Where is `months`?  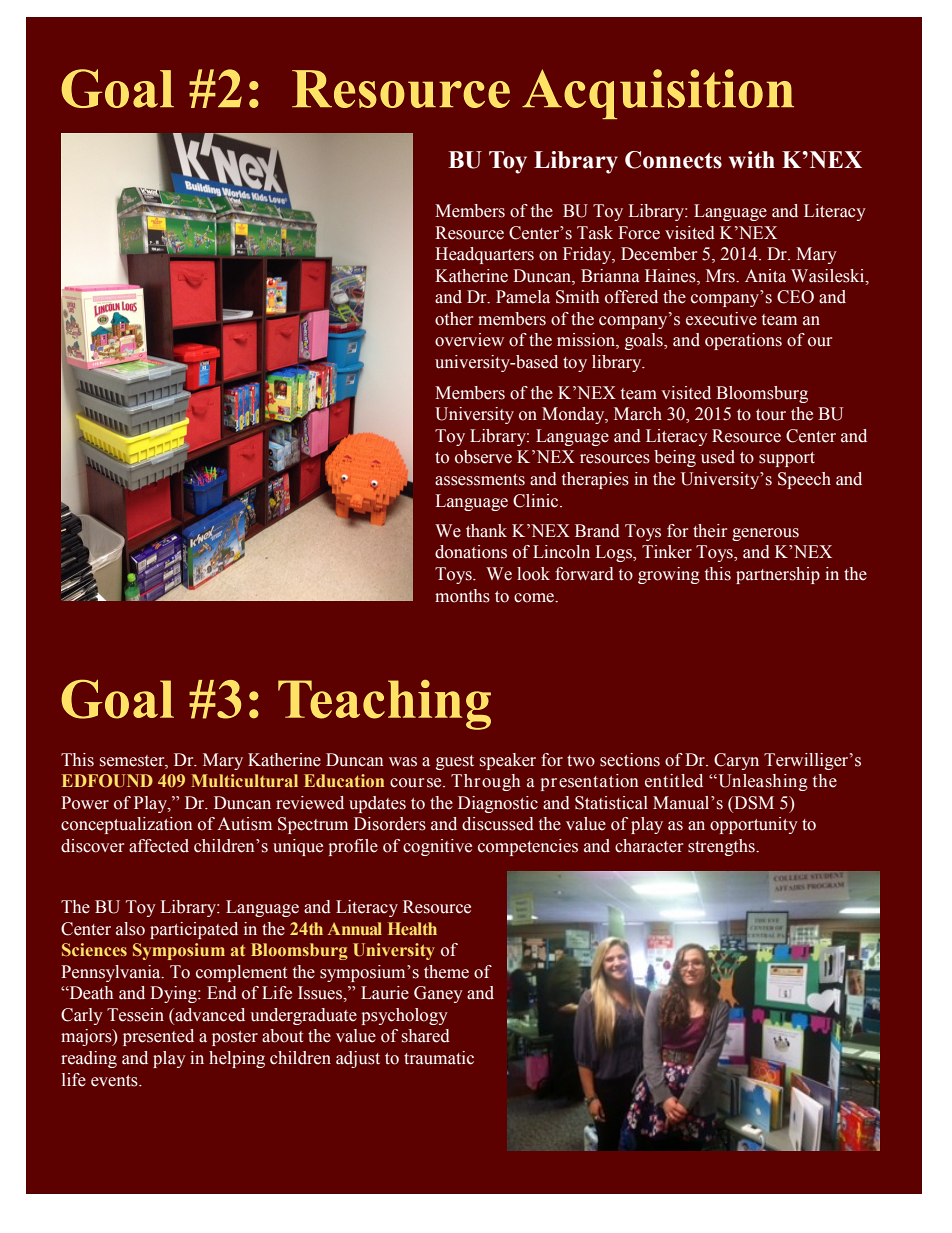
months is located at coordinates (462, 596).
